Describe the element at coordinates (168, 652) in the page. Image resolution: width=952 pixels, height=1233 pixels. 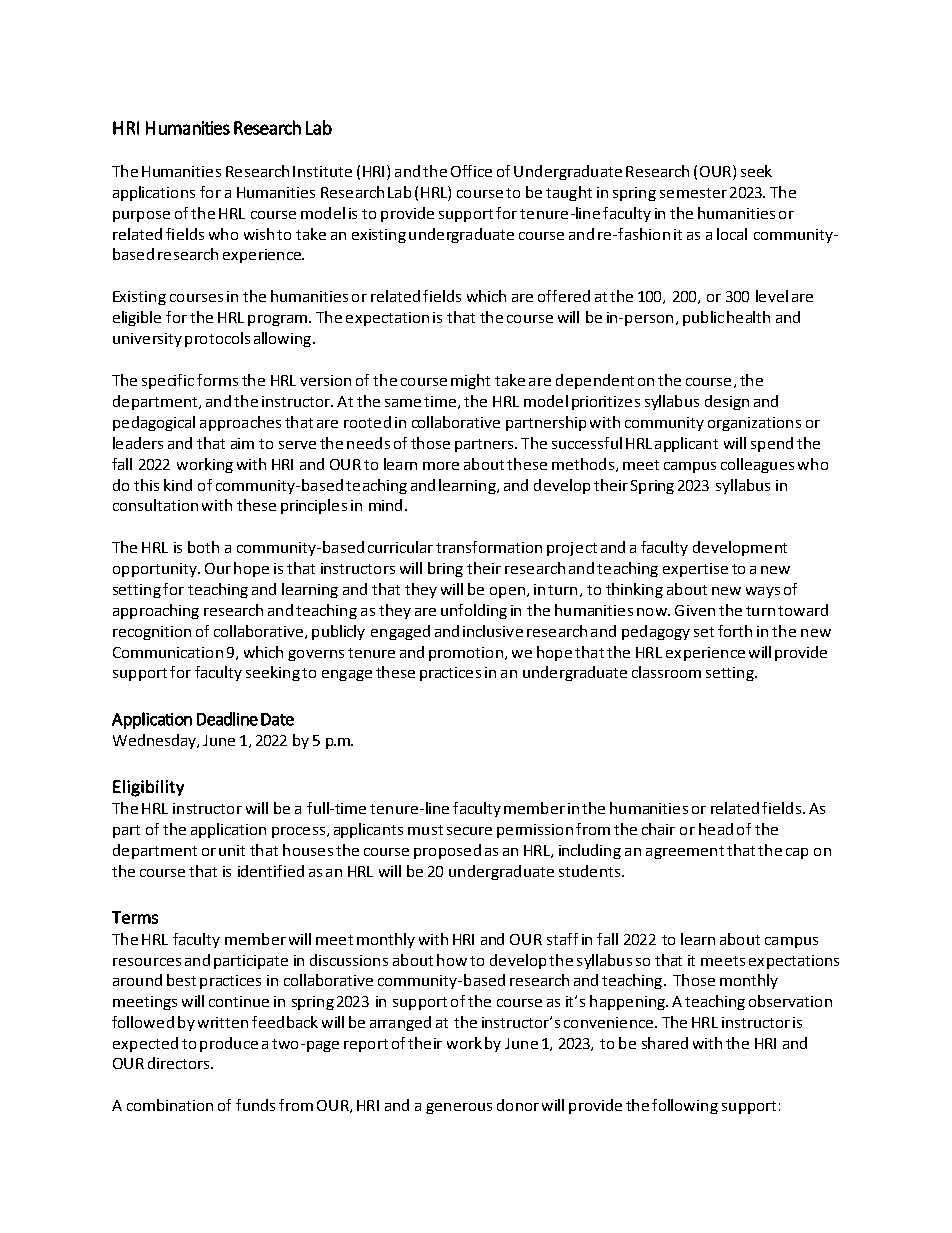
I see `Communication` at that location.
